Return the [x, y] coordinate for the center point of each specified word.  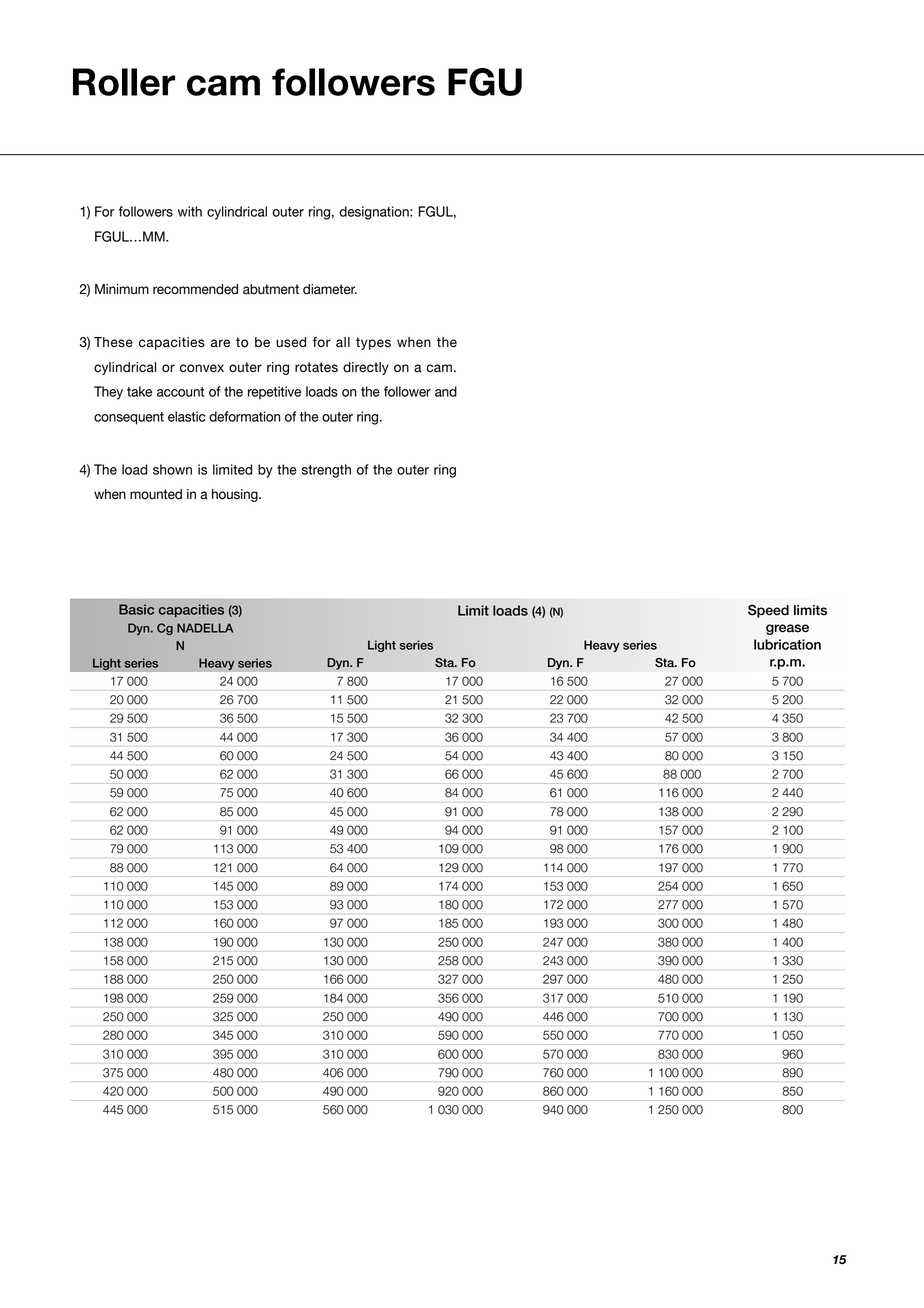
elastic [187, 416]
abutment [271, 289]
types [373, 343]
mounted [156, 494]
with [190, 211]
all [343, 342]
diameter [330, 289]
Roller [124, 82]
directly [366, 368]
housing [236, 495]
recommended [195, 289]
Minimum [122, 289]
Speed [768, 611]
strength [326, 471]
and [446, 391]
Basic [136, 609]
